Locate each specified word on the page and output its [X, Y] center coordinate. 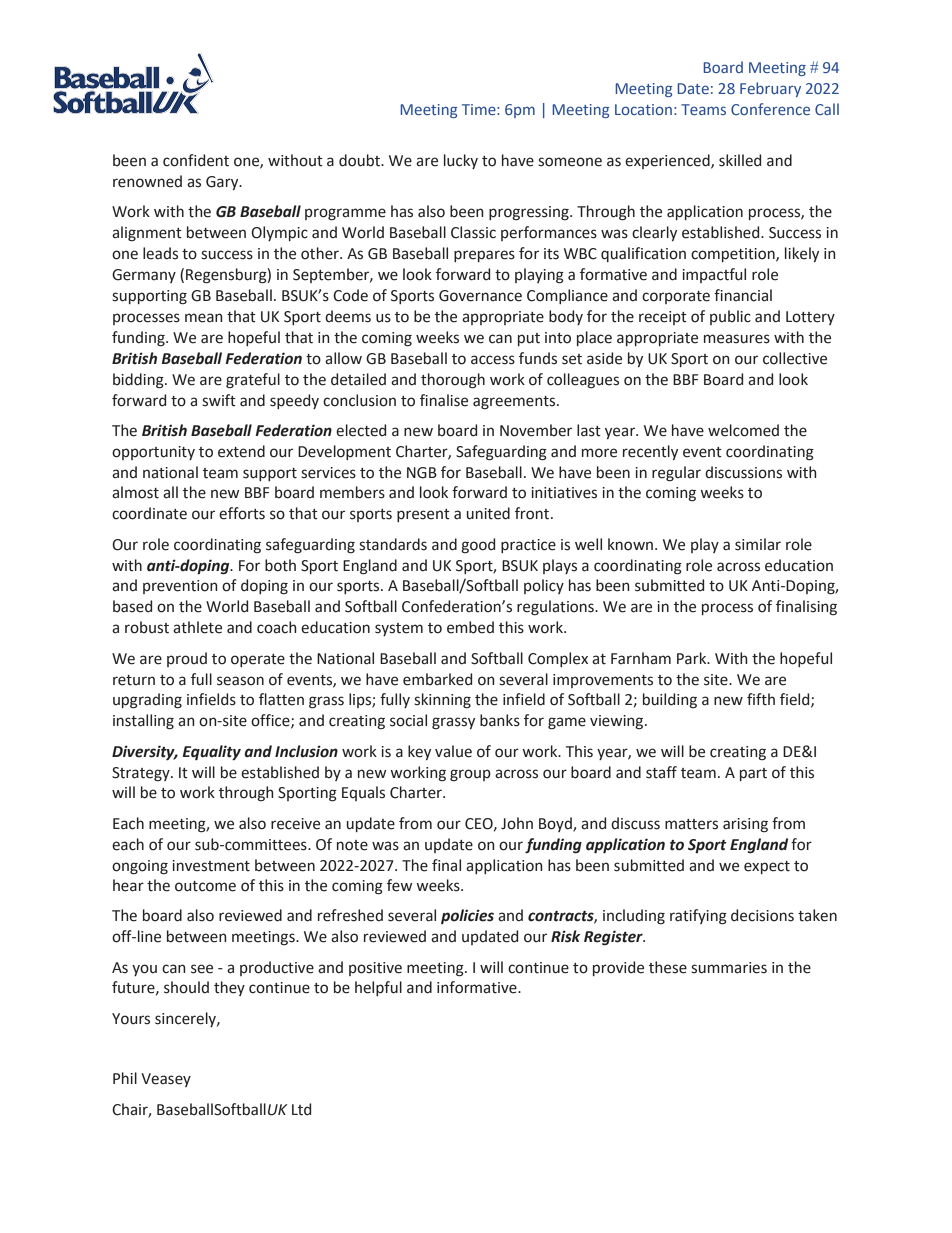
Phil [125, 1078]
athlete [197, 627]
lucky [461, 161]
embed [470, 627]
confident [196, 160]
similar [758, 544]
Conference [770, 109]
